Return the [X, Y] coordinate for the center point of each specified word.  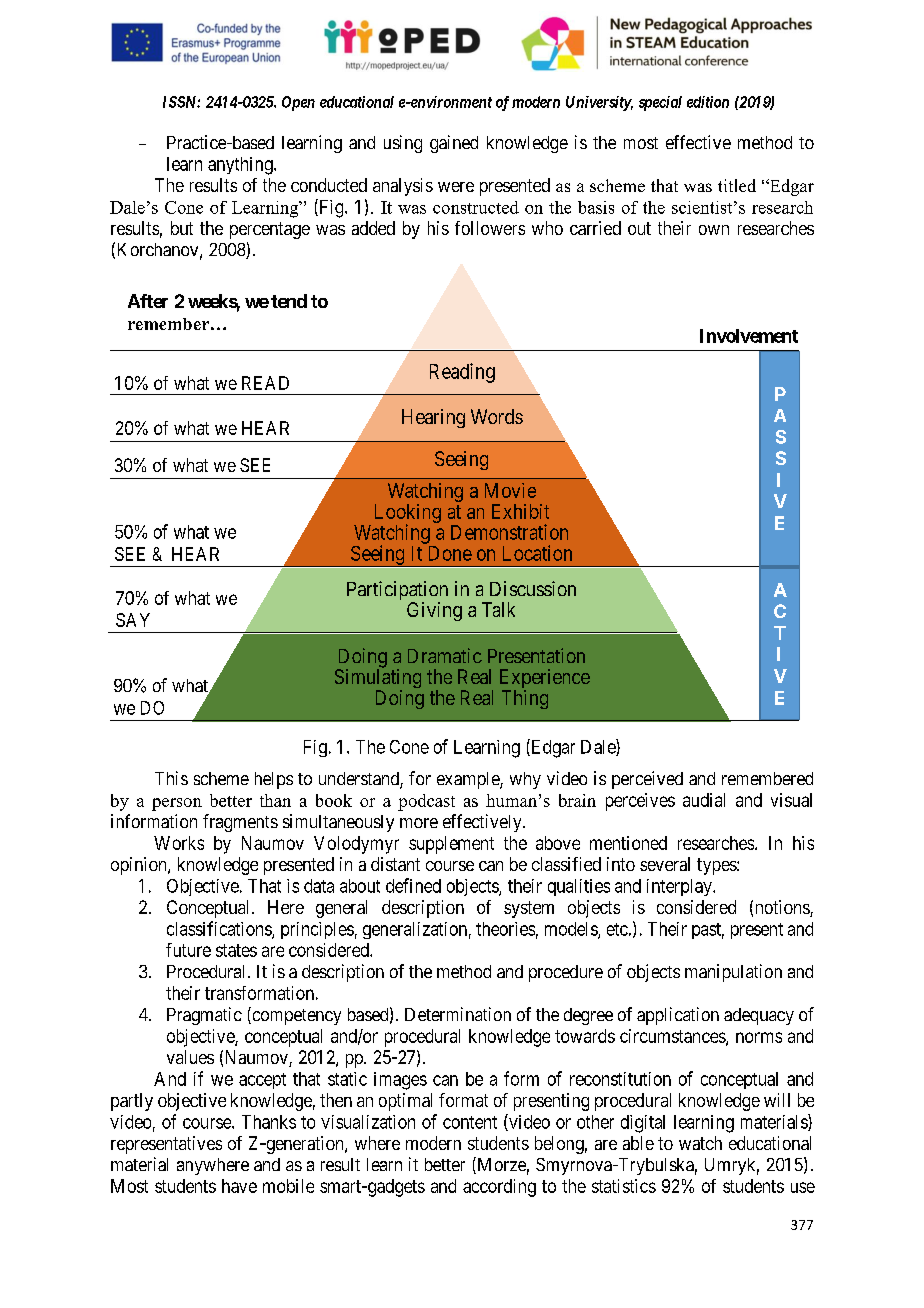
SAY [133, 620]
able [638, 1143]
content [470, 1122]
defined [413, 885]
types [717, 866]
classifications [220, 929]
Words [497, 416]
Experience [545, 680]
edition [708, 102]
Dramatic [445, 655]
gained [454, 144]
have [239, 1186]
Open [298, 103]
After [148, 301]
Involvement [749, 336]
